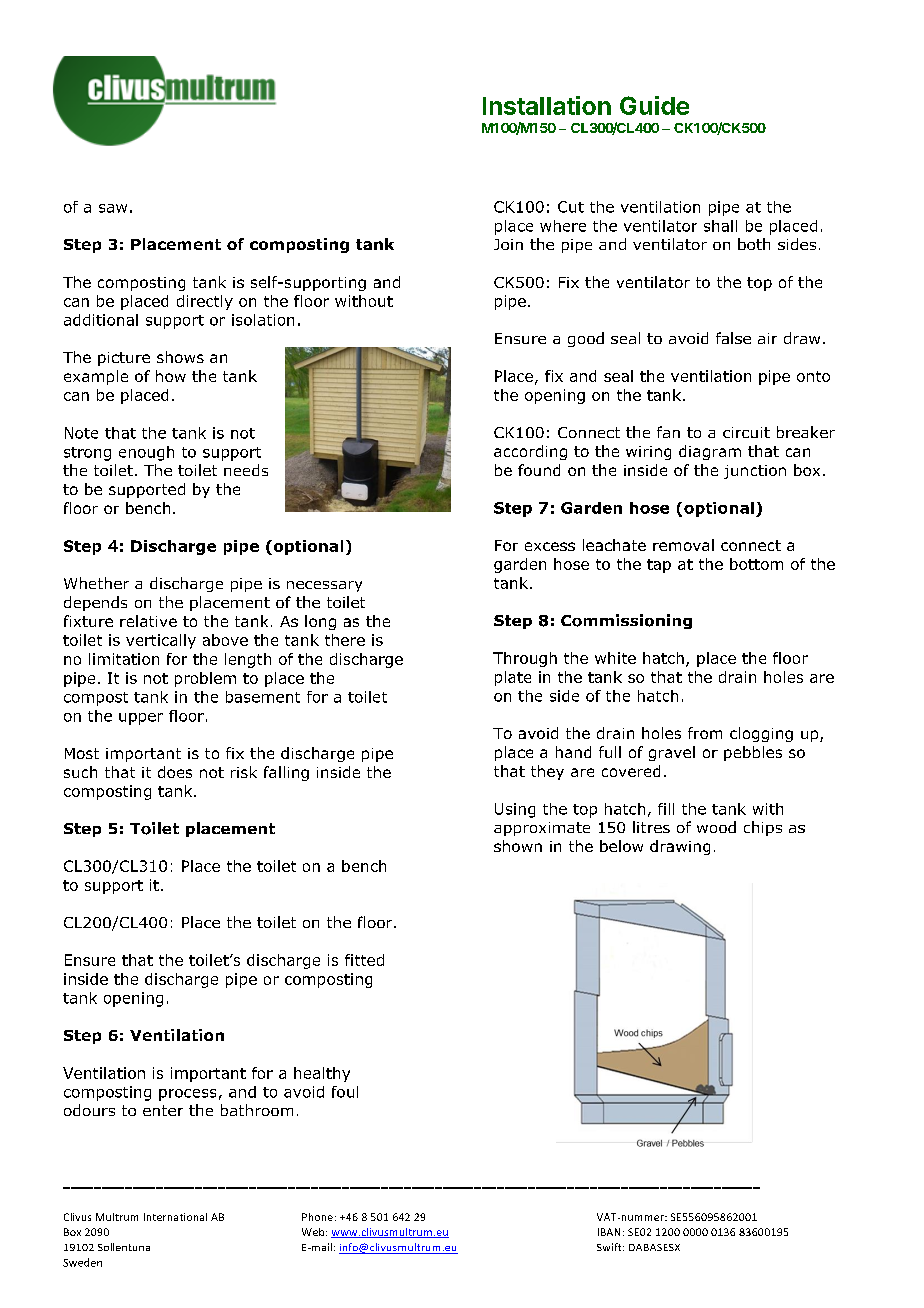  What do you see at coordinates (180, 357) in the screenshot?
I see `shows` at bounding box center [180, 357].
